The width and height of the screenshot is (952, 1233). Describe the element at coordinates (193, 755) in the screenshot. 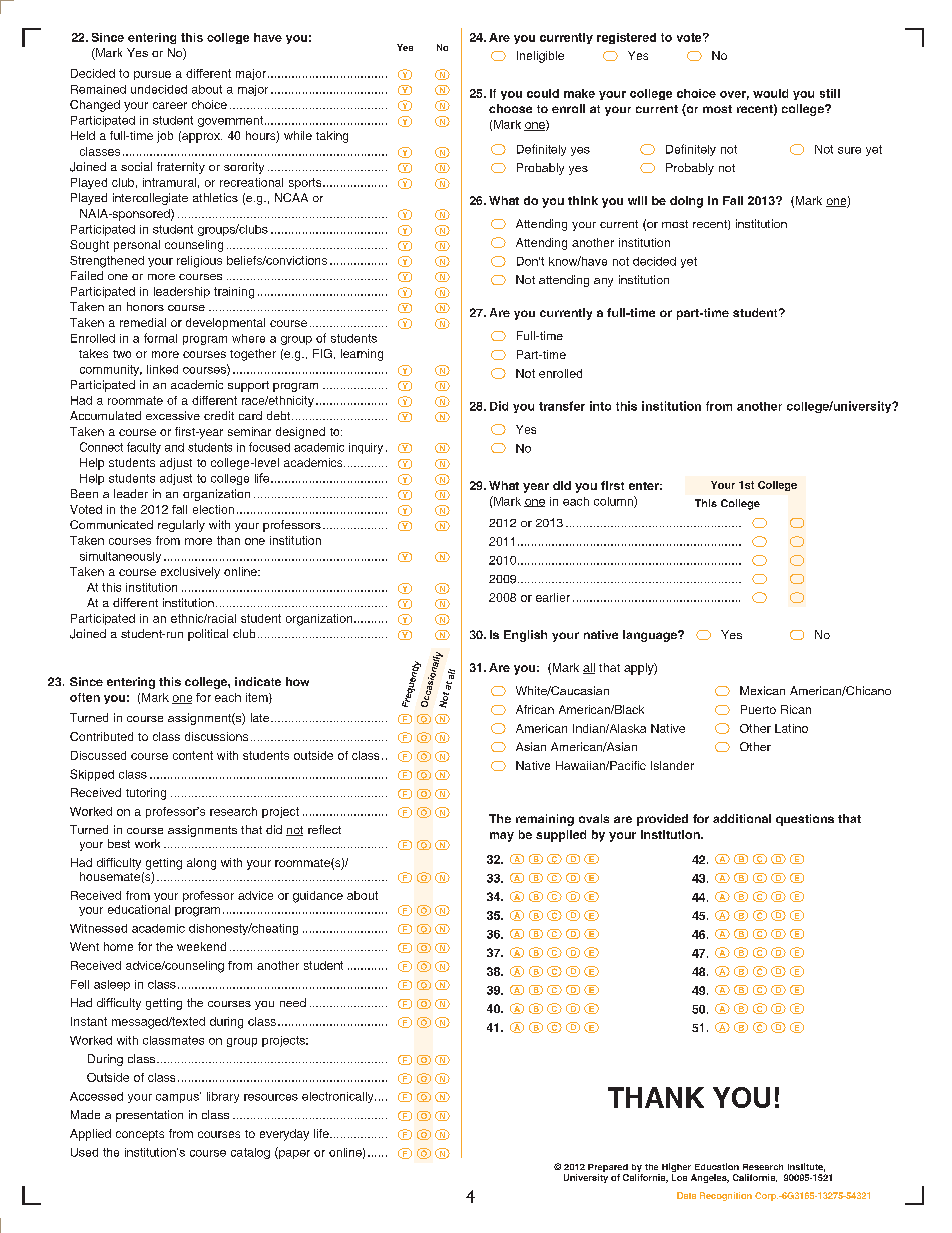

I see `content` at that location.
